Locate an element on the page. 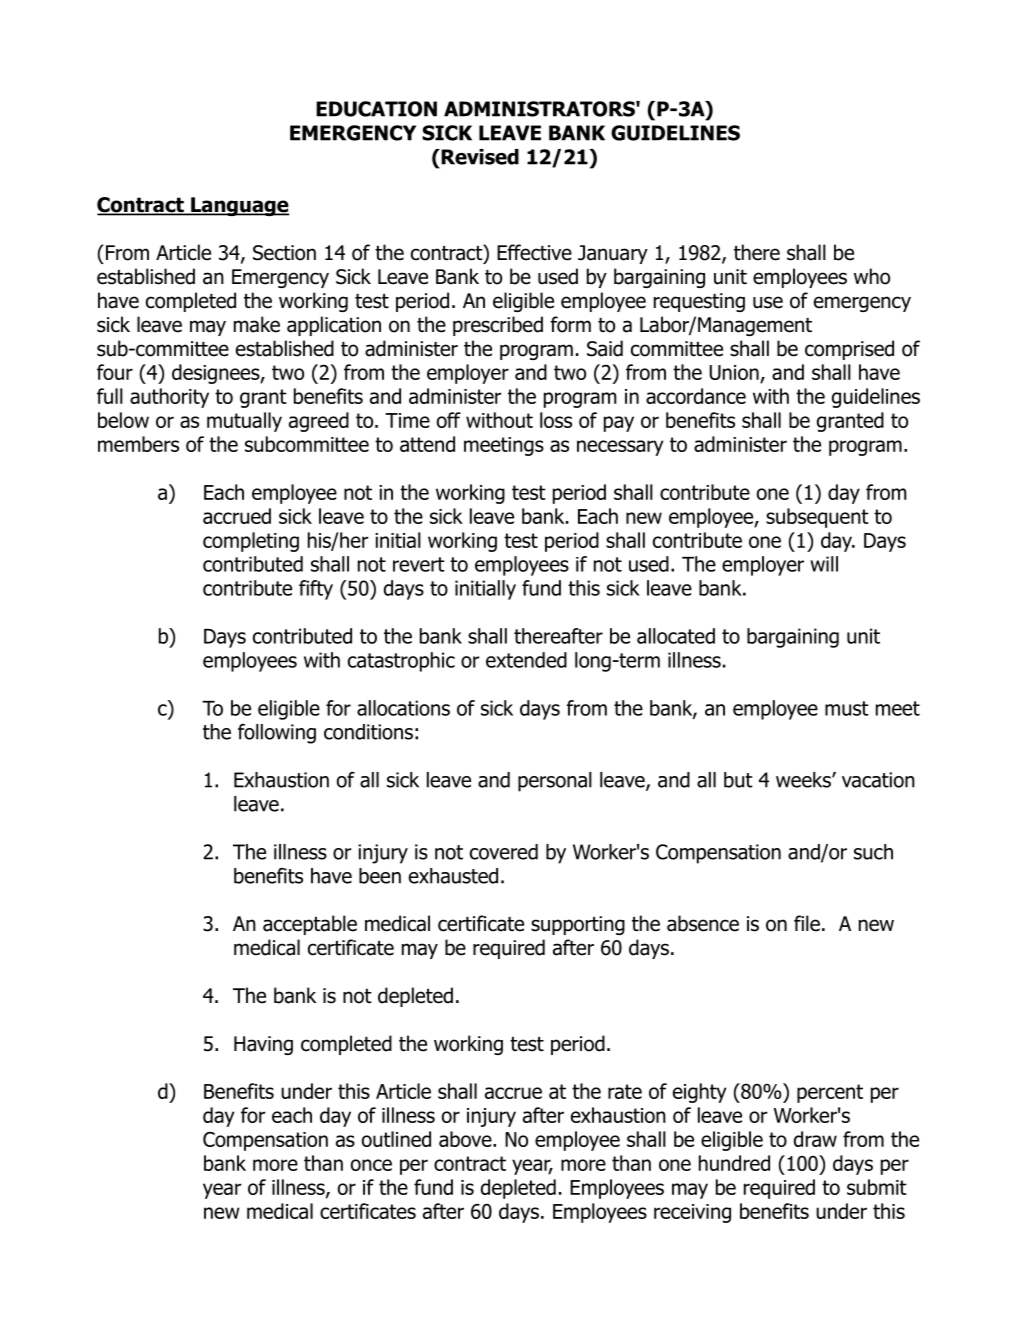 Image resolution: width=1029 pixels, height=1332 pixels. Language is located at coordinates (239, 206).
